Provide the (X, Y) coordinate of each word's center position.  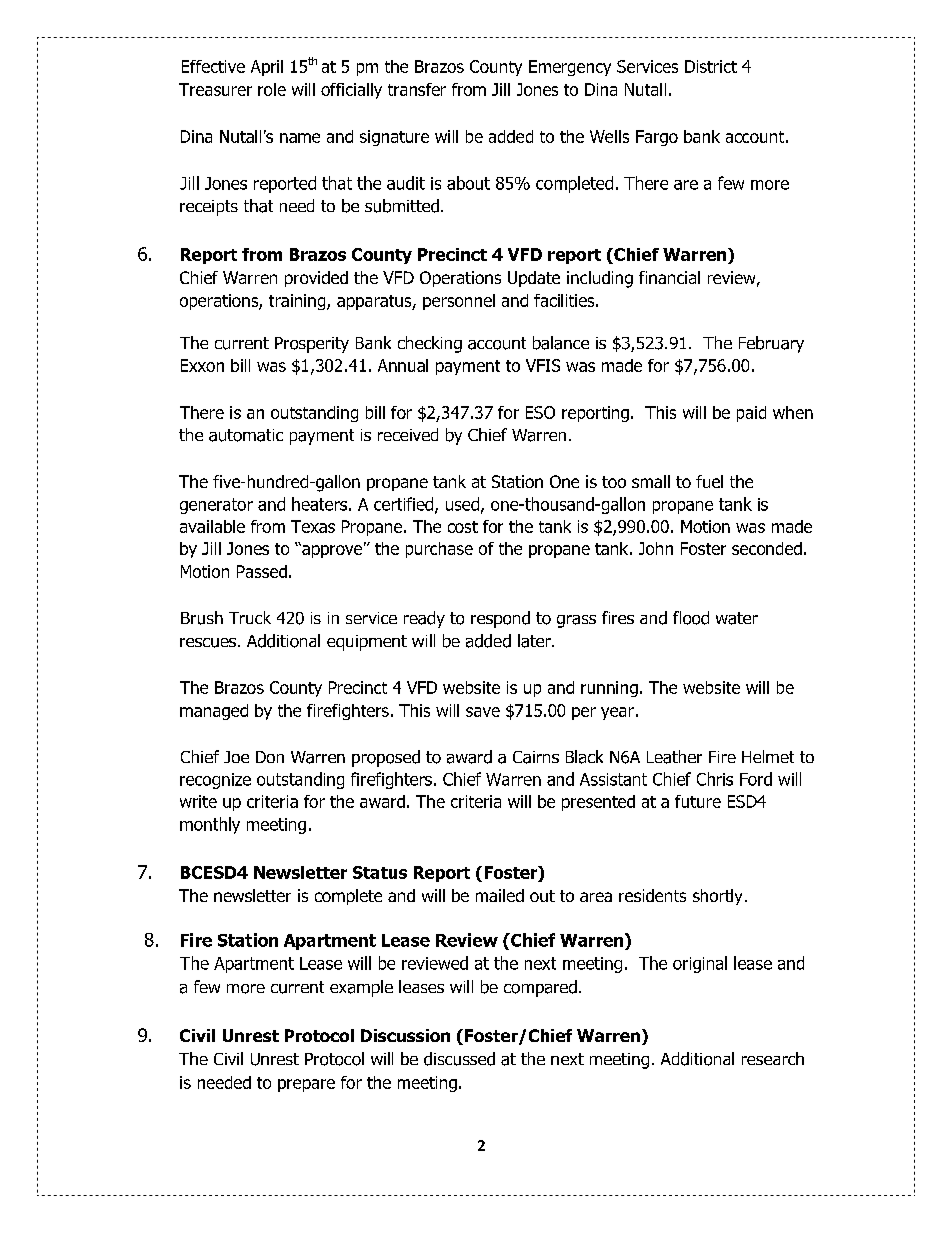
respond (500, 619)
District (711, 66)
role (272, 89)
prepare (306, 1085)
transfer (417, 89)
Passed (262, 571)
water (737, 618)
